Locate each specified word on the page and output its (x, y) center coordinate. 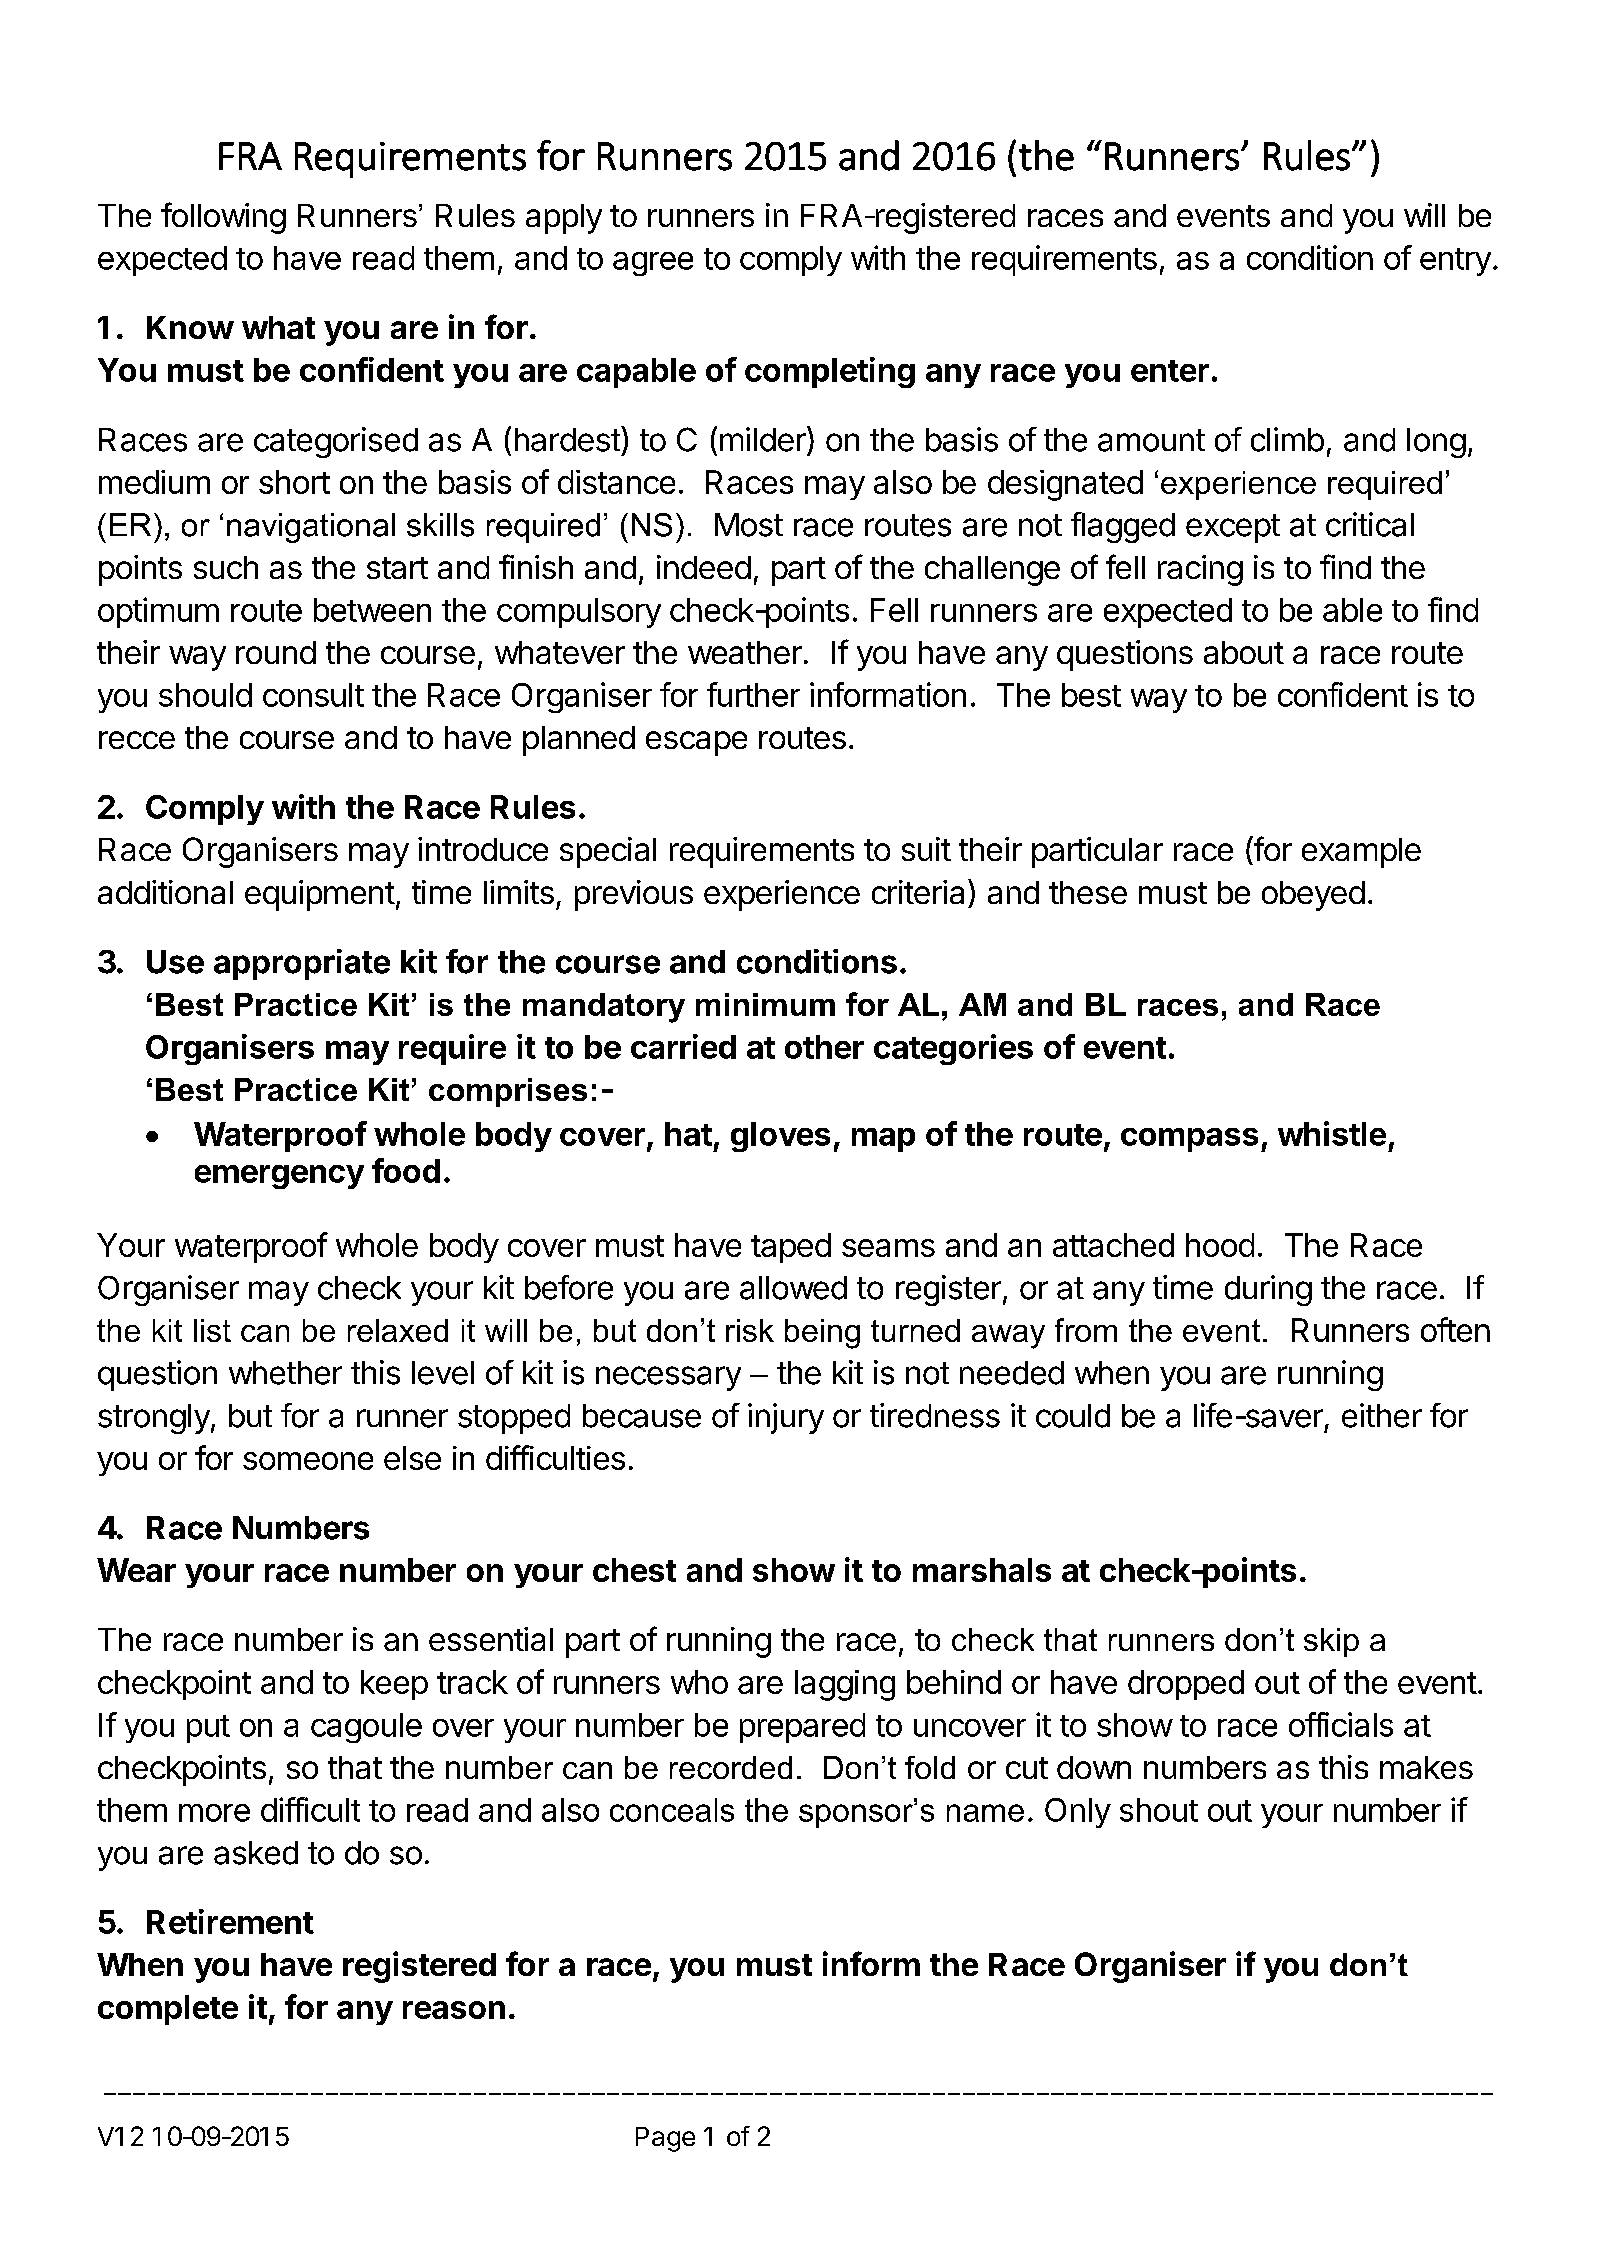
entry (1455, 262)
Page (665, 2139)
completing (830, 372)
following (223, 218)
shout (1159, 1810)
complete (168, 2010)
